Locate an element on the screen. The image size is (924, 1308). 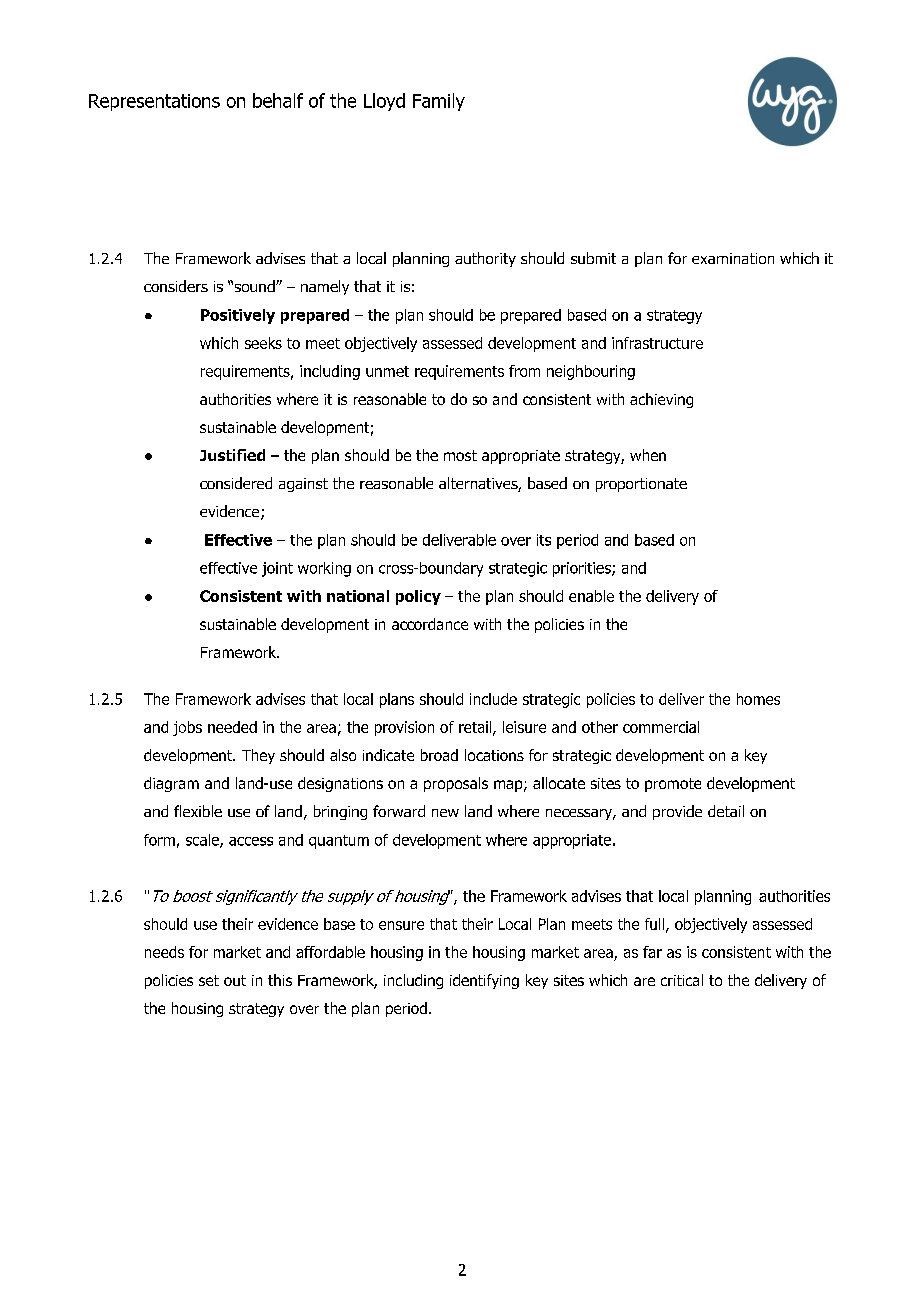
infrastructure is located at coordinates (657, 343).
